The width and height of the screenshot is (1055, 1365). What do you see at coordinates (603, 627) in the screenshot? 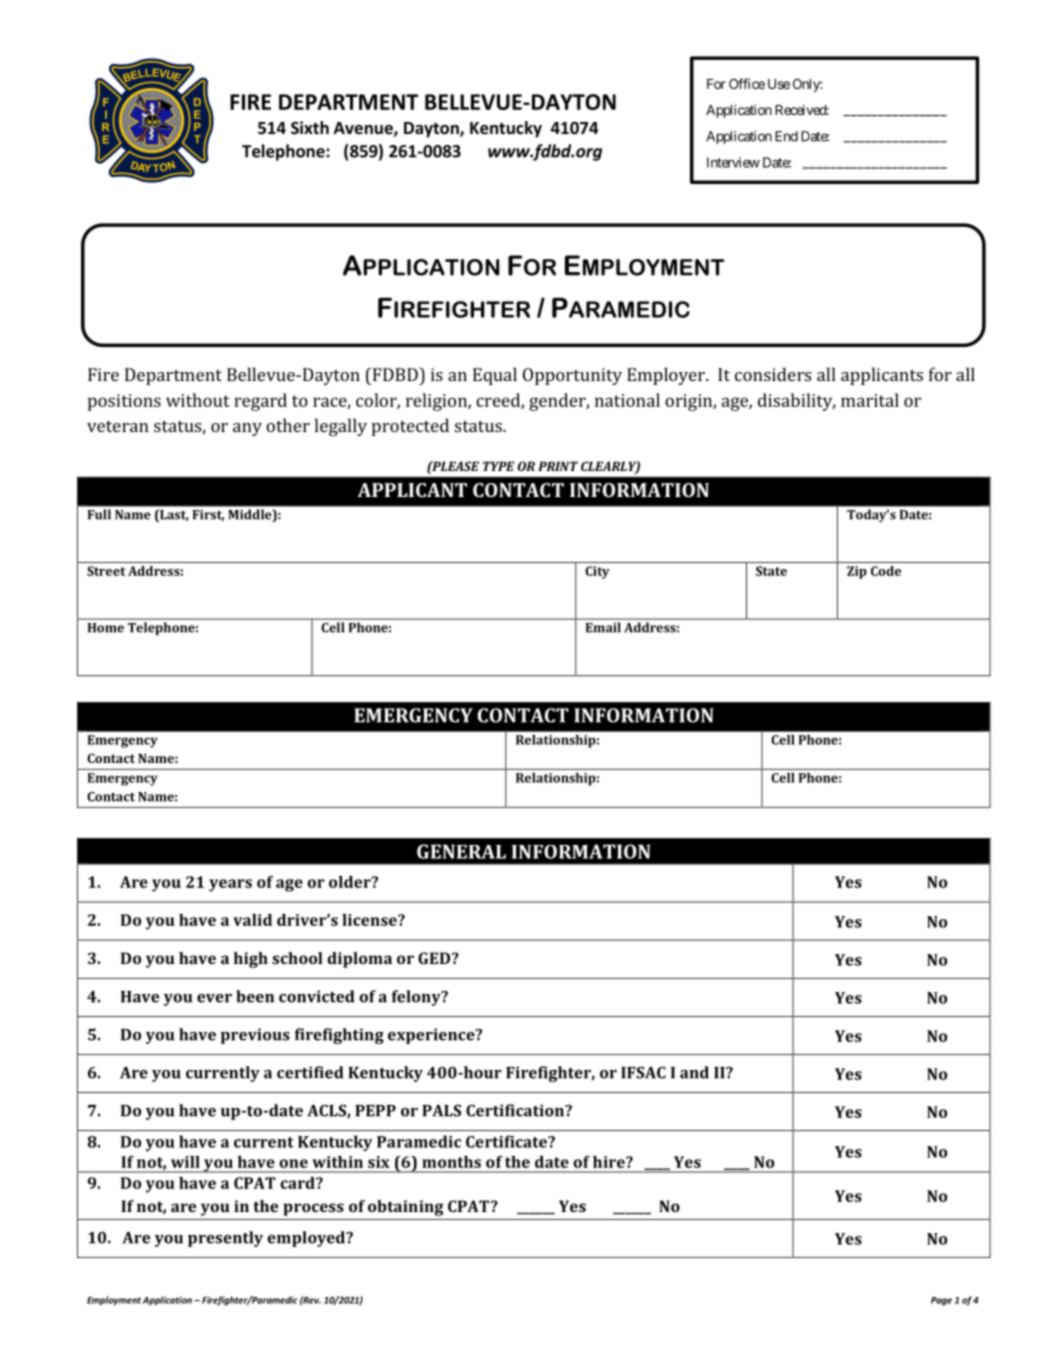
I see `Email` at bounding box center [603, 627].
